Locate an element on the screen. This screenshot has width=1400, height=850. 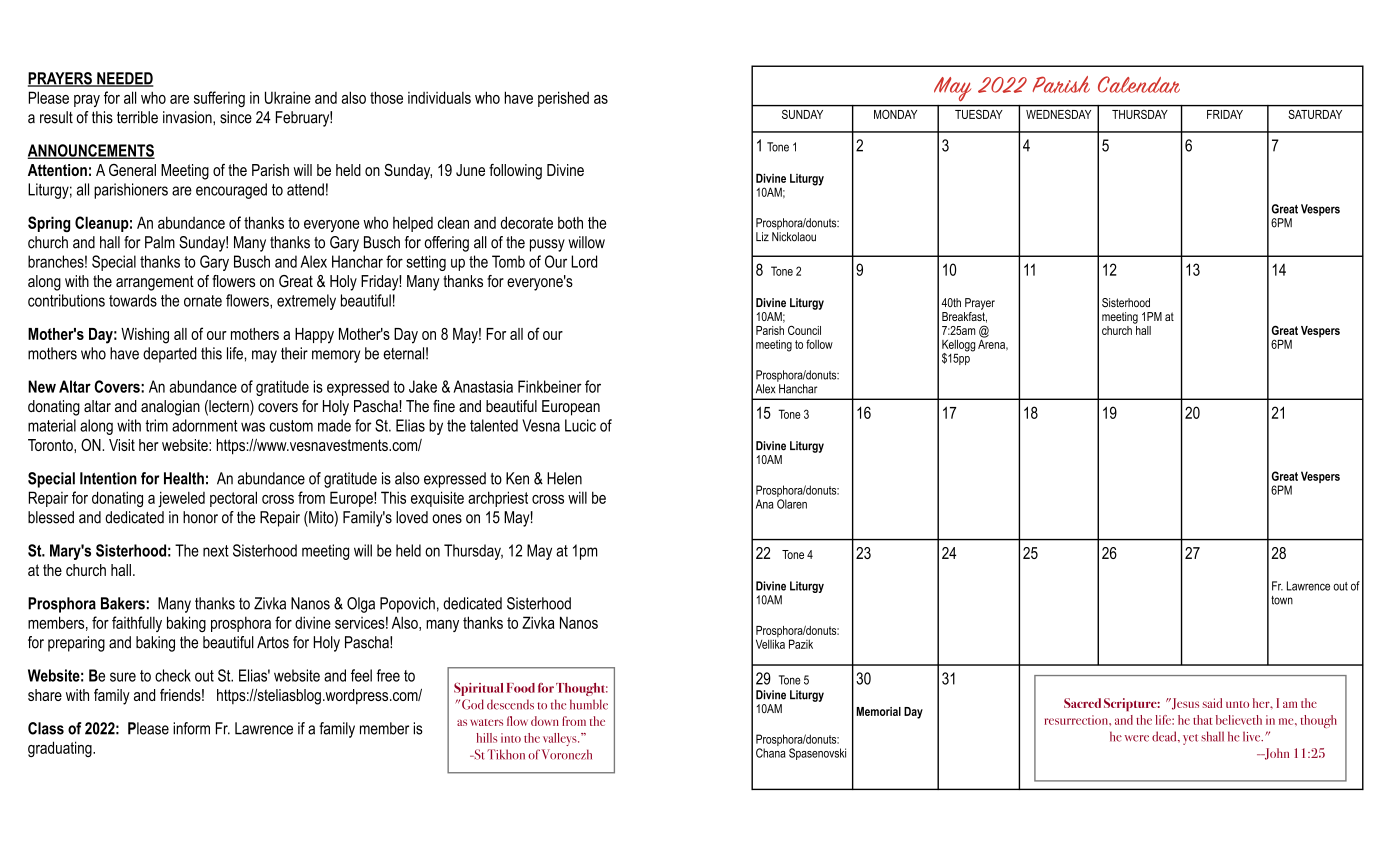
Helen is located at coordinates (564, 478).
